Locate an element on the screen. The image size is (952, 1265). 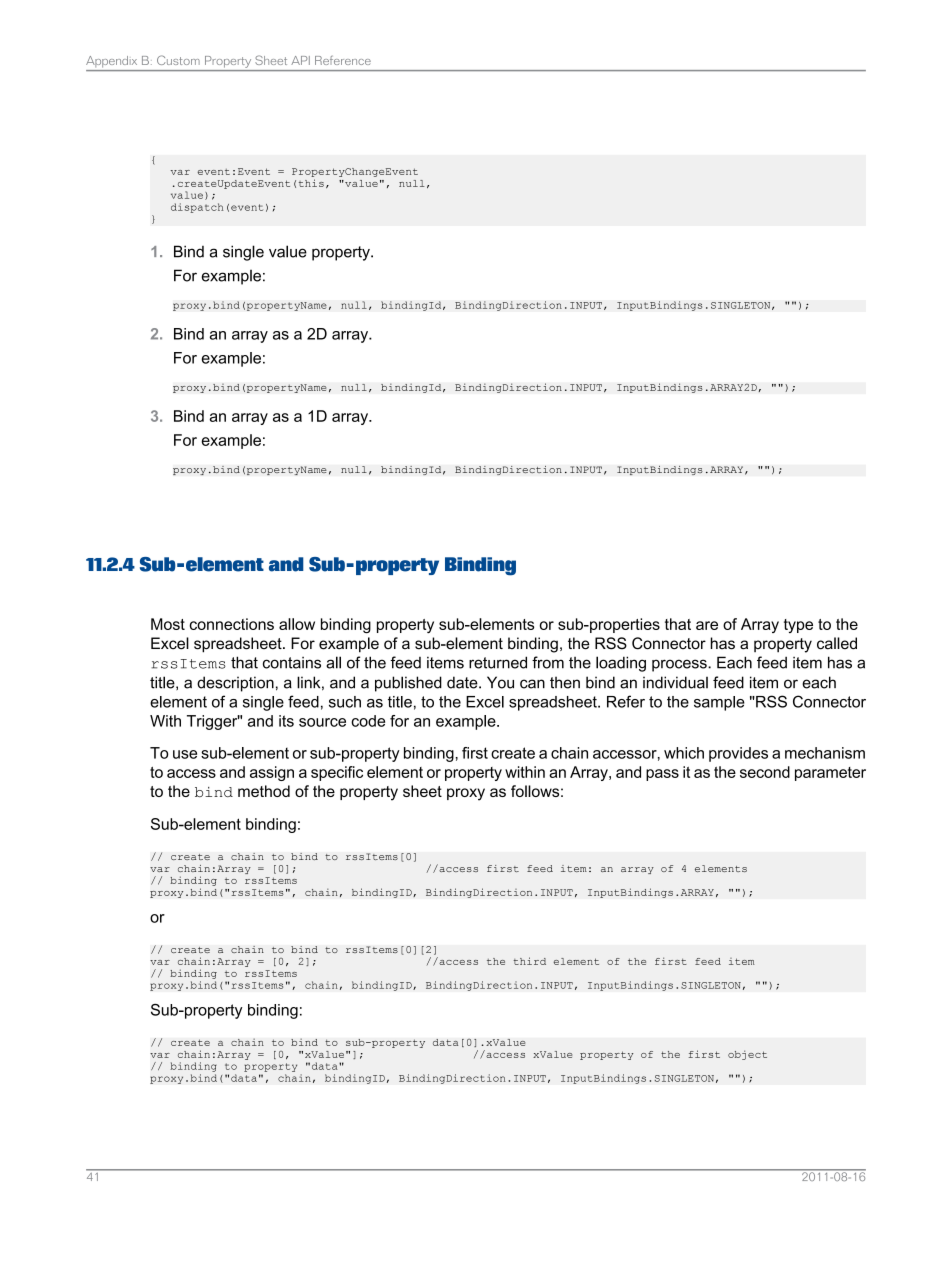
are is located at coordinates (707, 625).
